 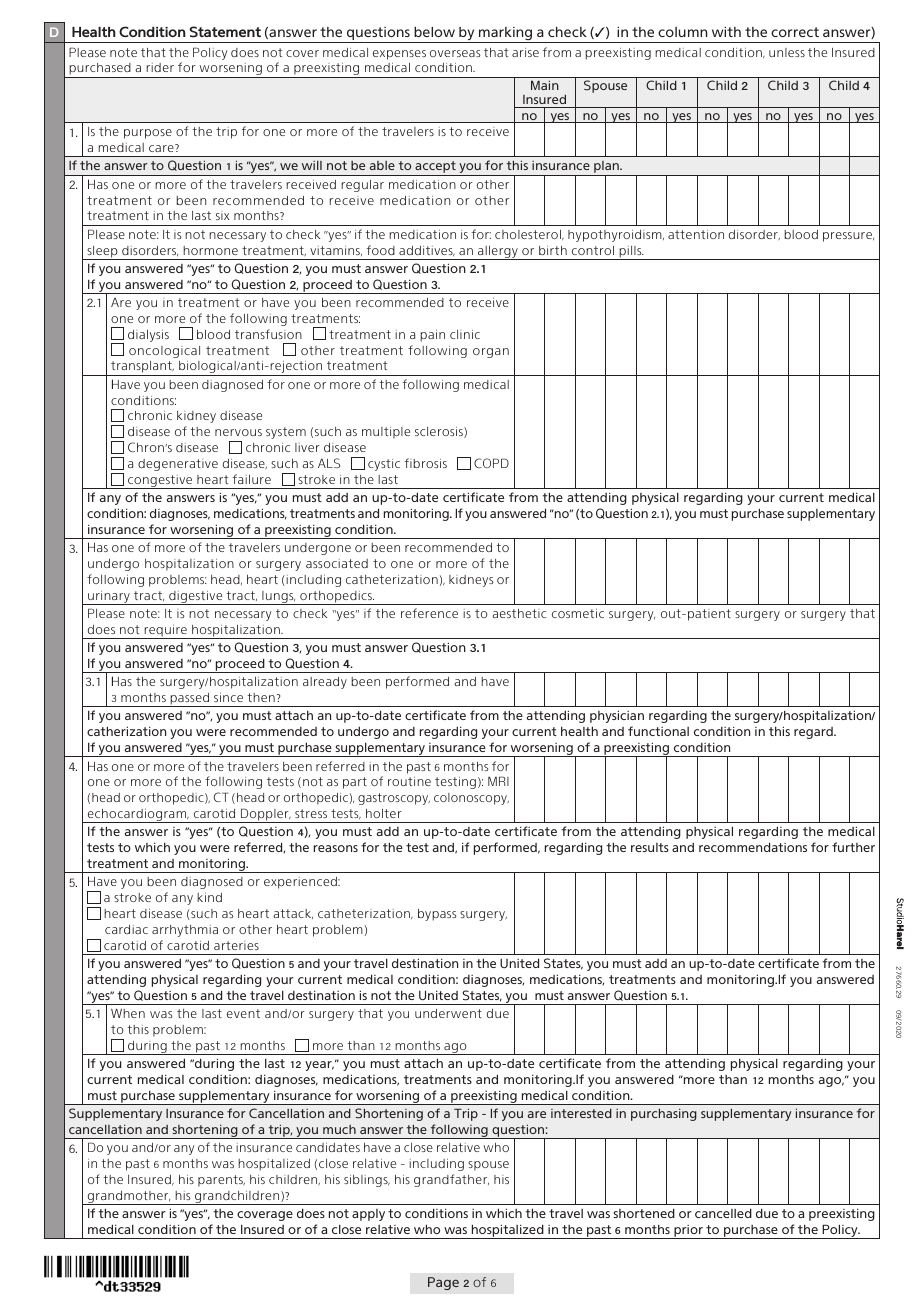 What do you see at coordinates (165, 632) in the image?
I see `require` at bounding box center [165, 632].
